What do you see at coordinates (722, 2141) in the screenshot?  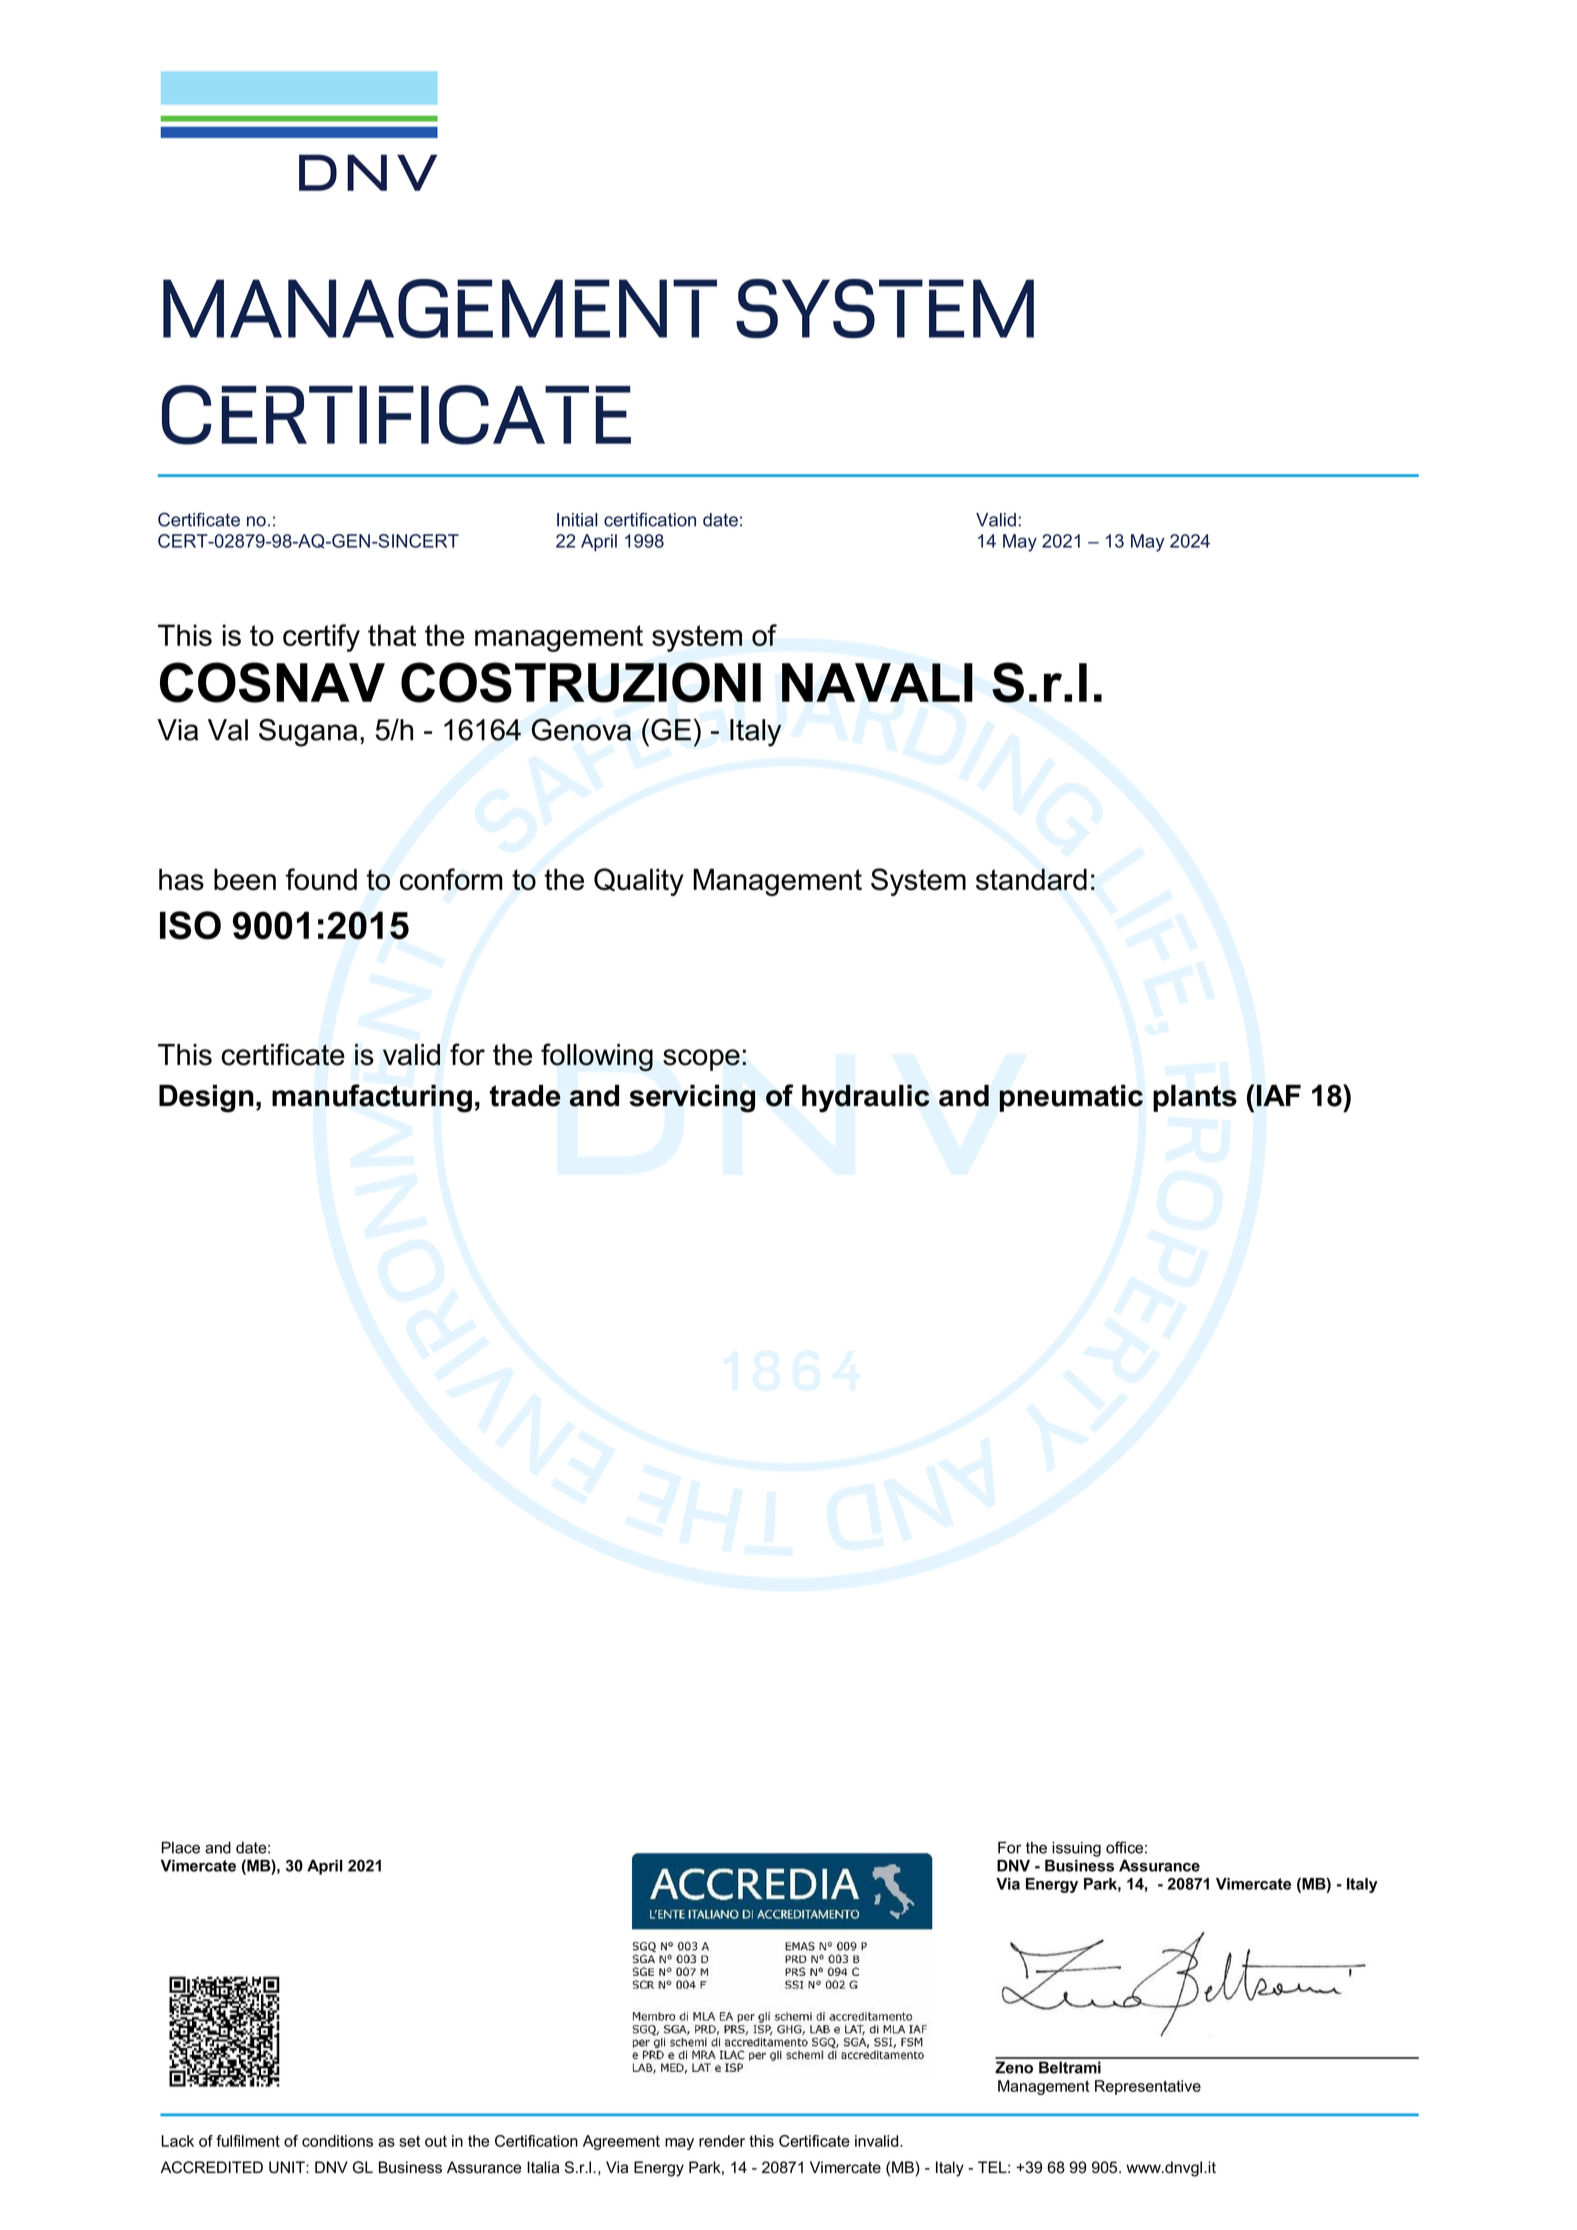 I see `render` at bounding box center [722, 2141].
